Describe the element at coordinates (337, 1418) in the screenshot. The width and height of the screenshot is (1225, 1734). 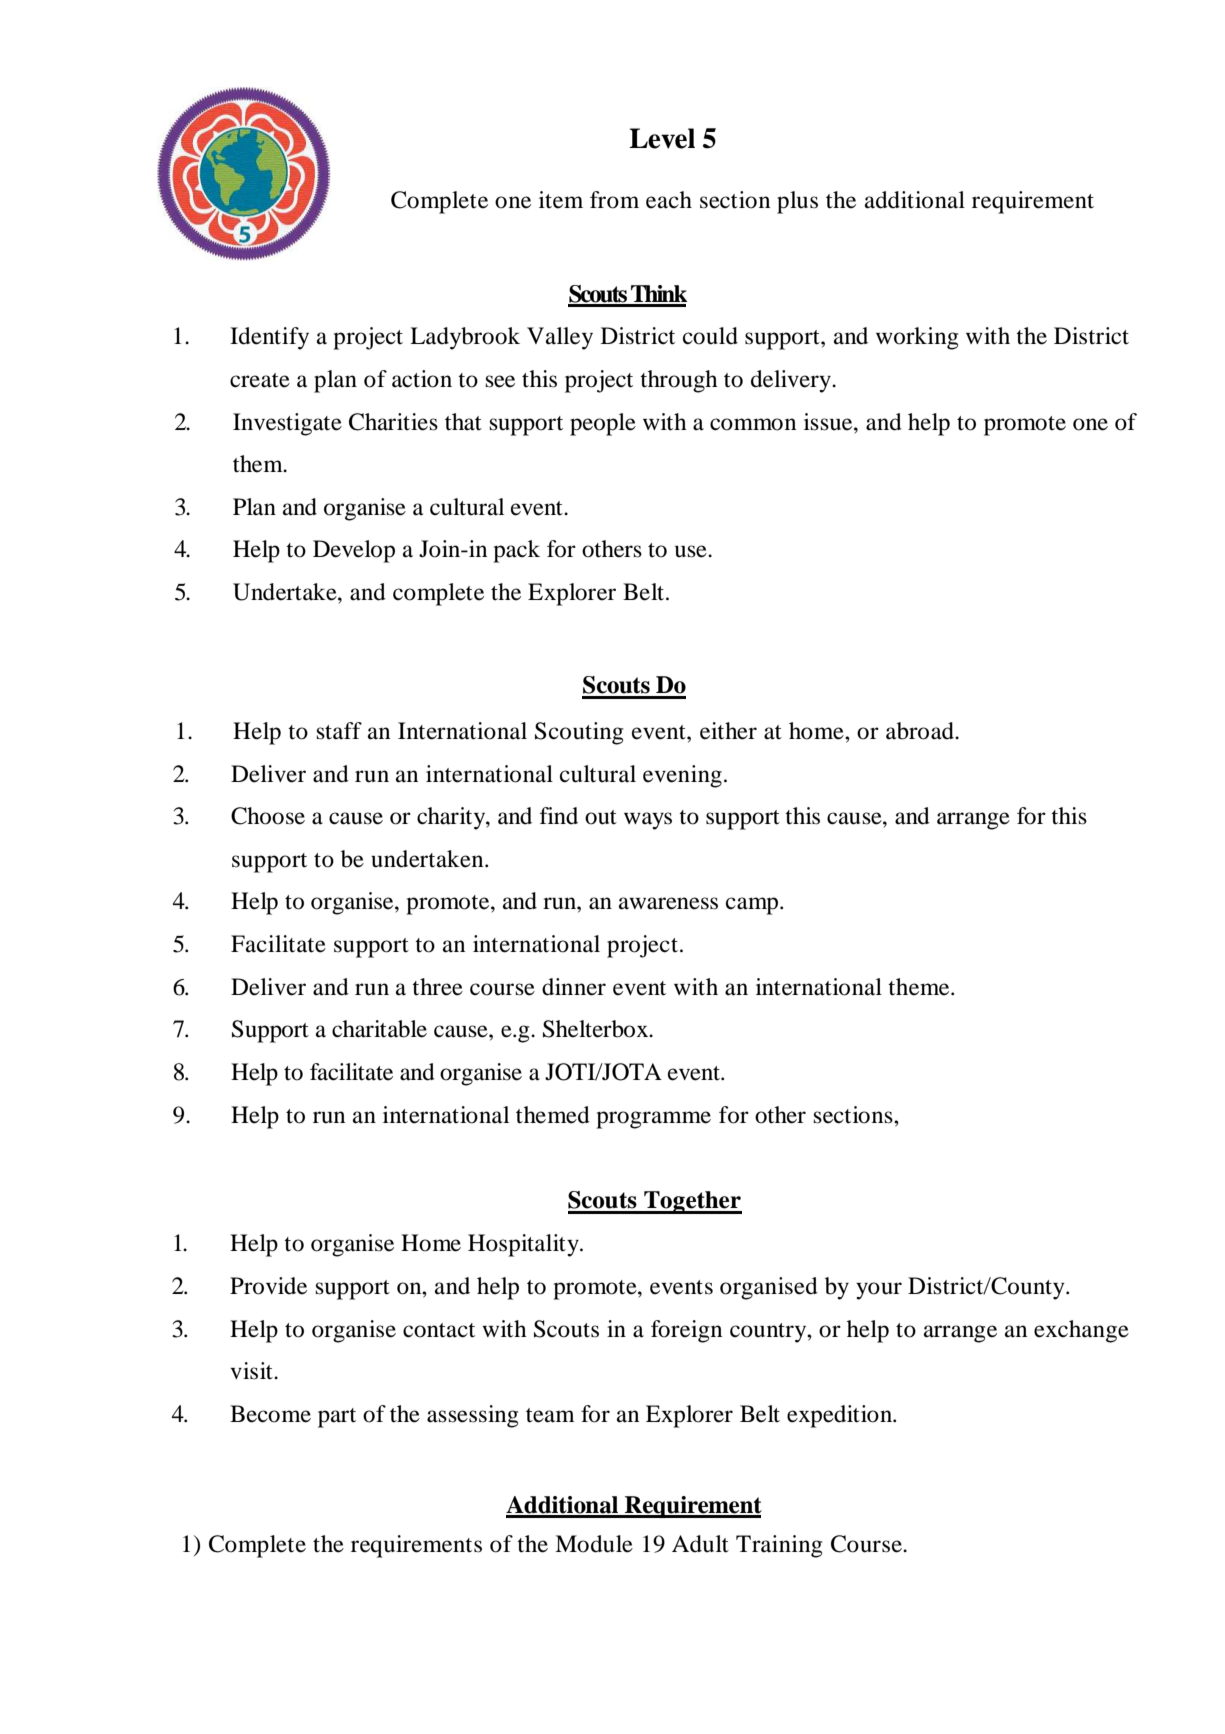
I see `part` at that location.
